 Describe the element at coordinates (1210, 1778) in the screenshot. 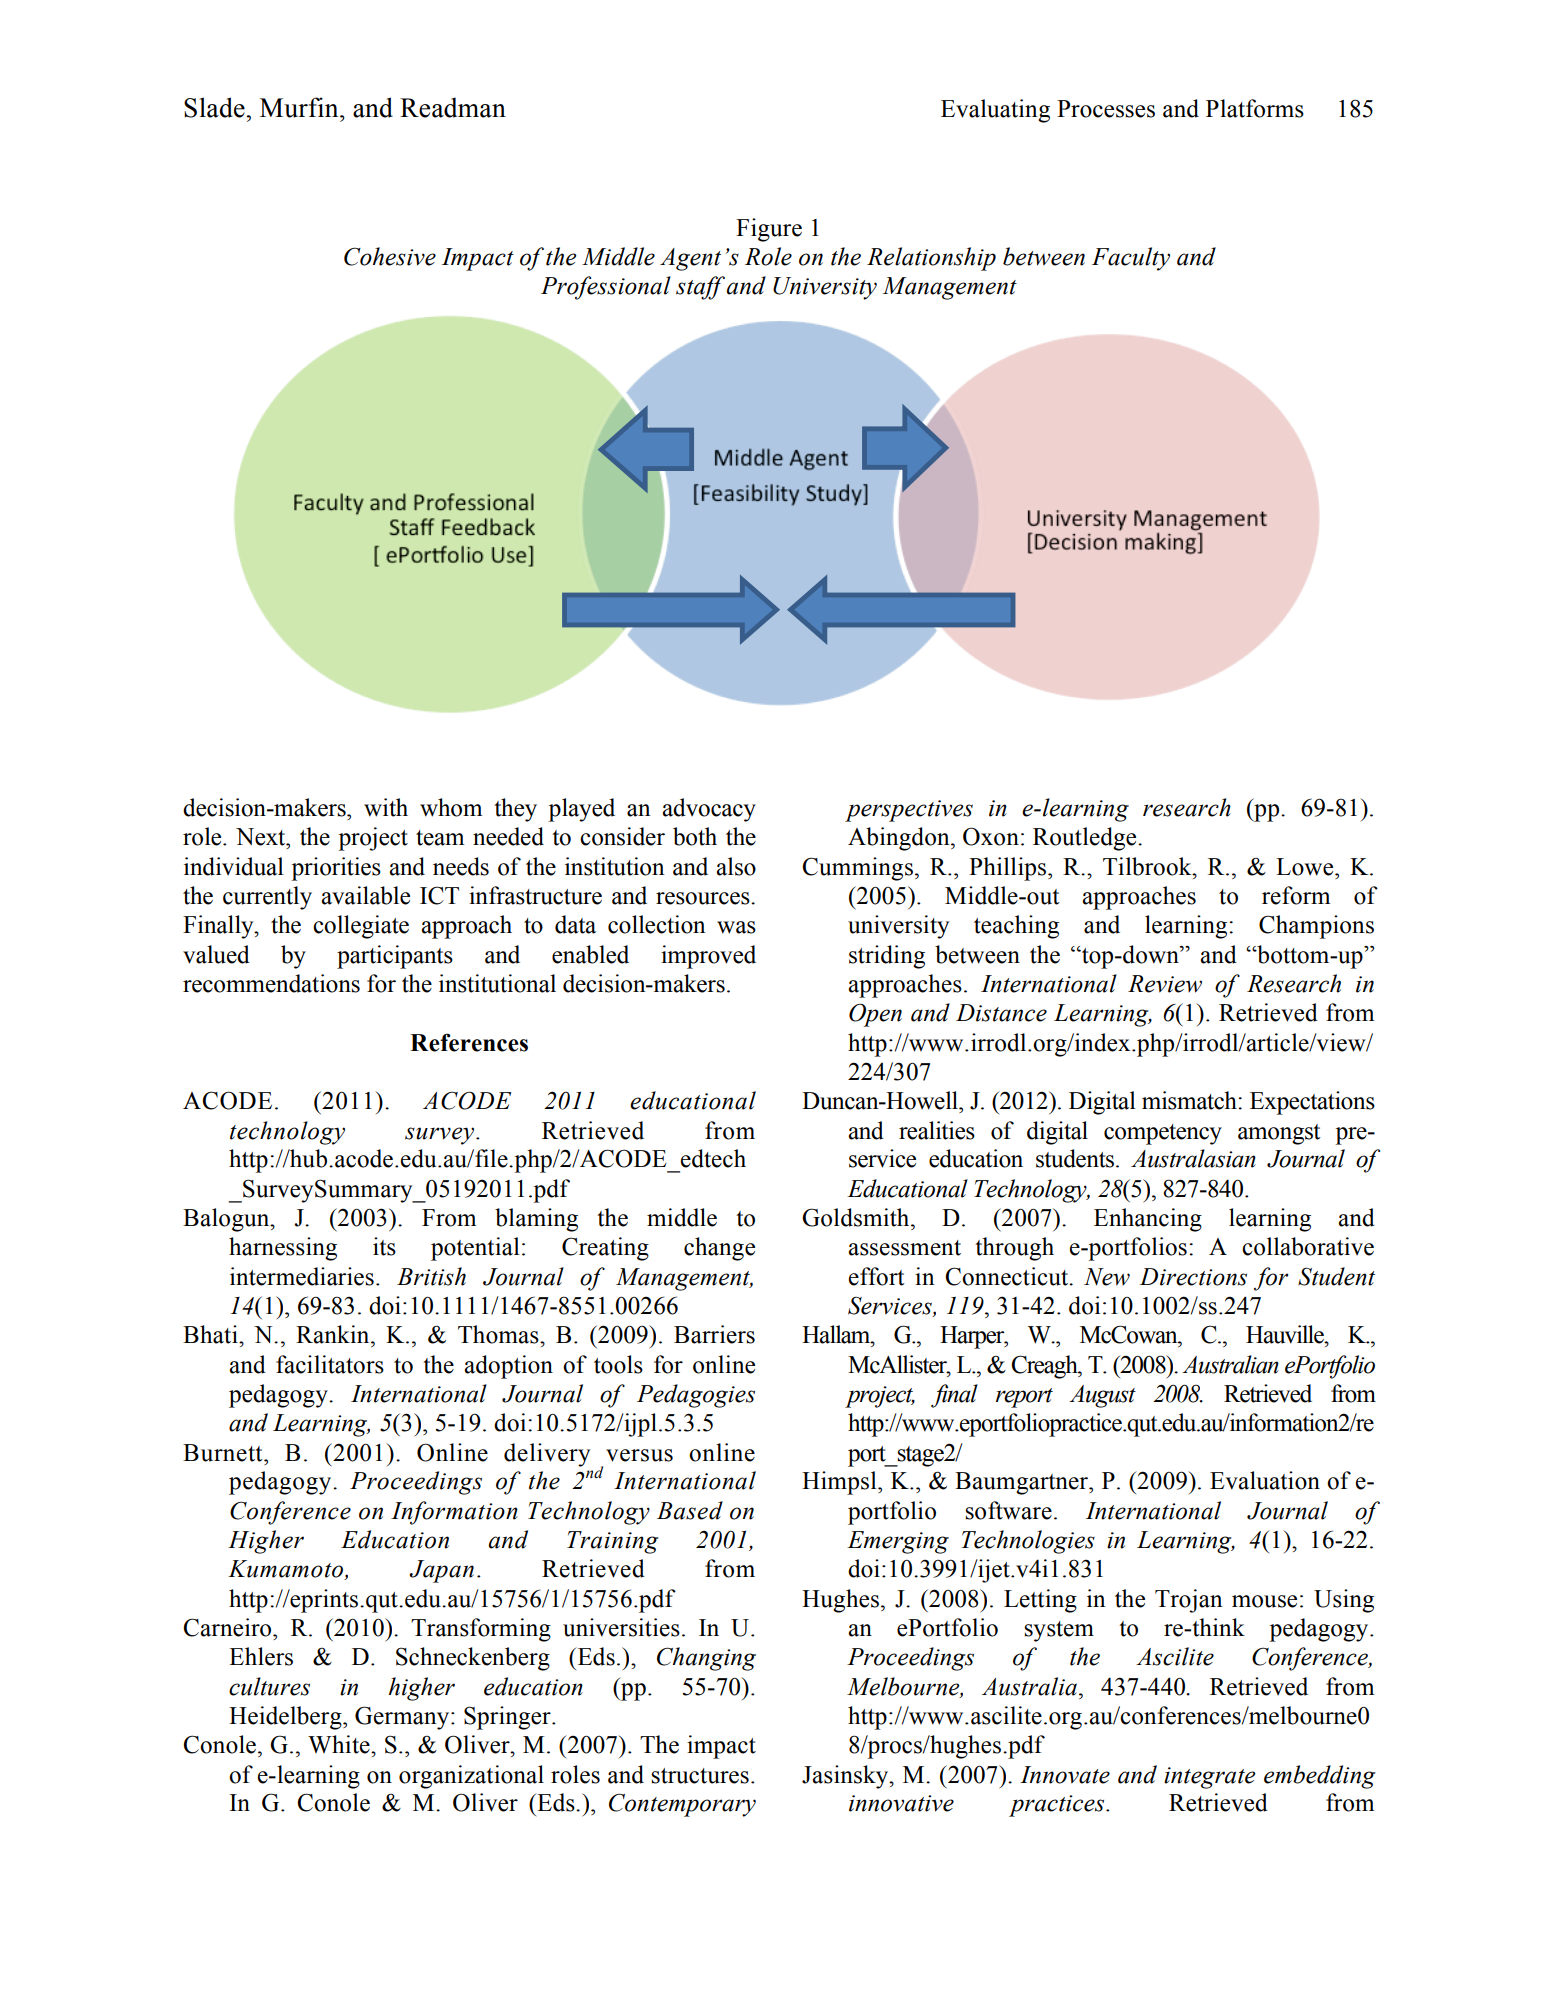

I see `integrate` at that location.
